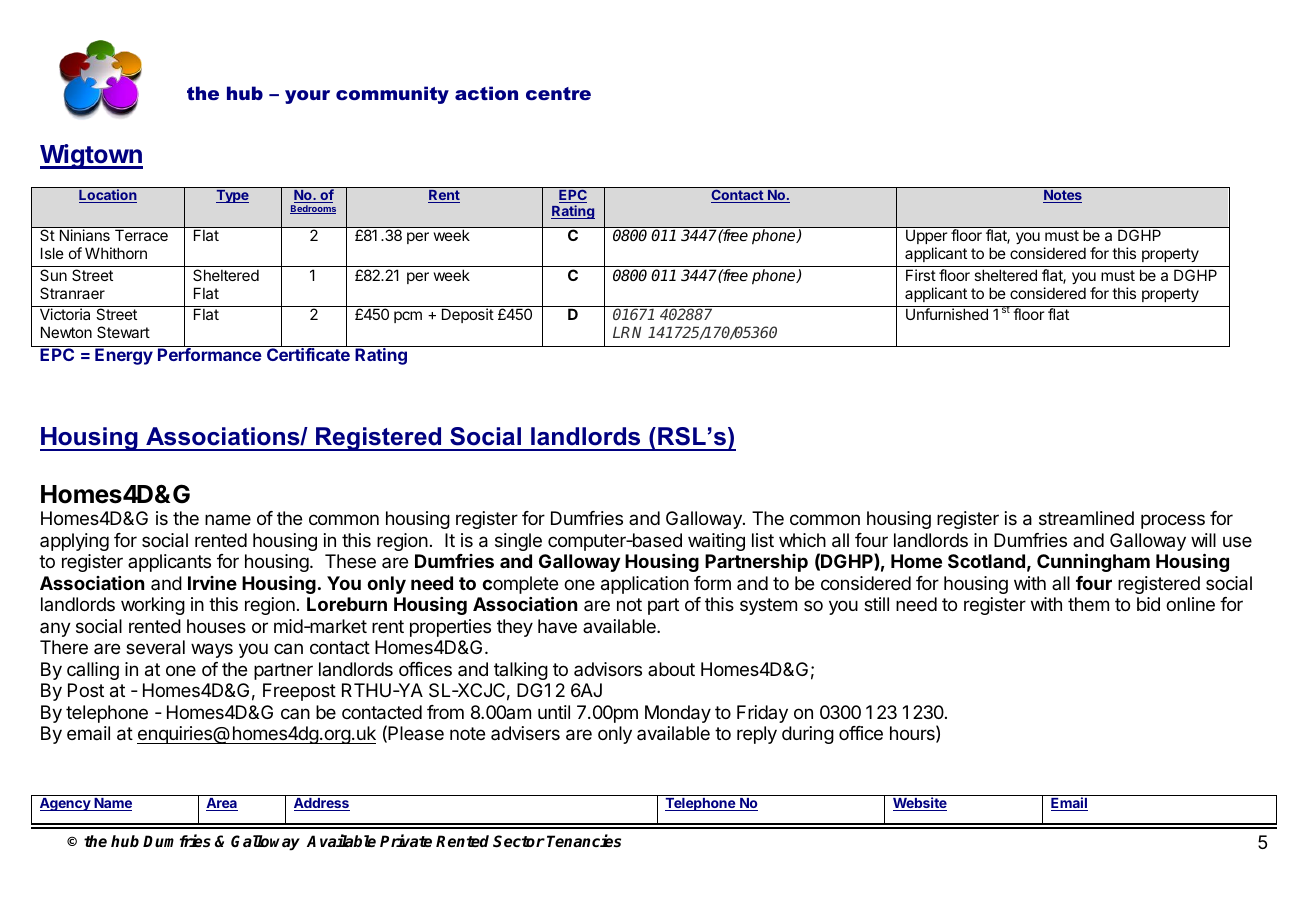 This image has height=924, width=1308. What do you see at coordinates (222, 804) in the image?
I see `Area` at bounding box center [222, 804].
